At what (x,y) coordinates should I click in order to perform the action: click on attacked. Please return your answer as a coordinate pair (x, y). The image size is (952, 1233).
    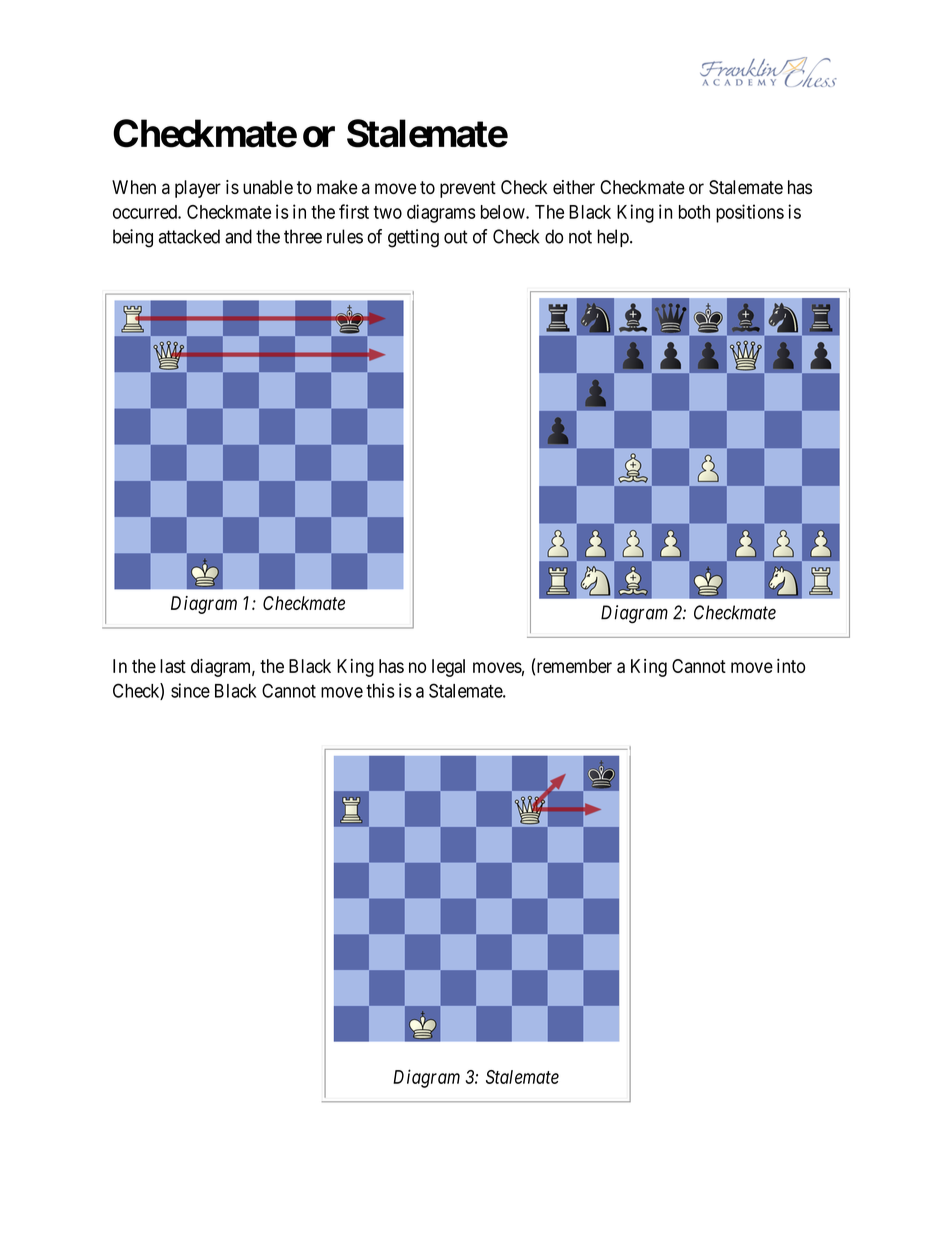
    Looking at the image, I should click on (189, 236).
